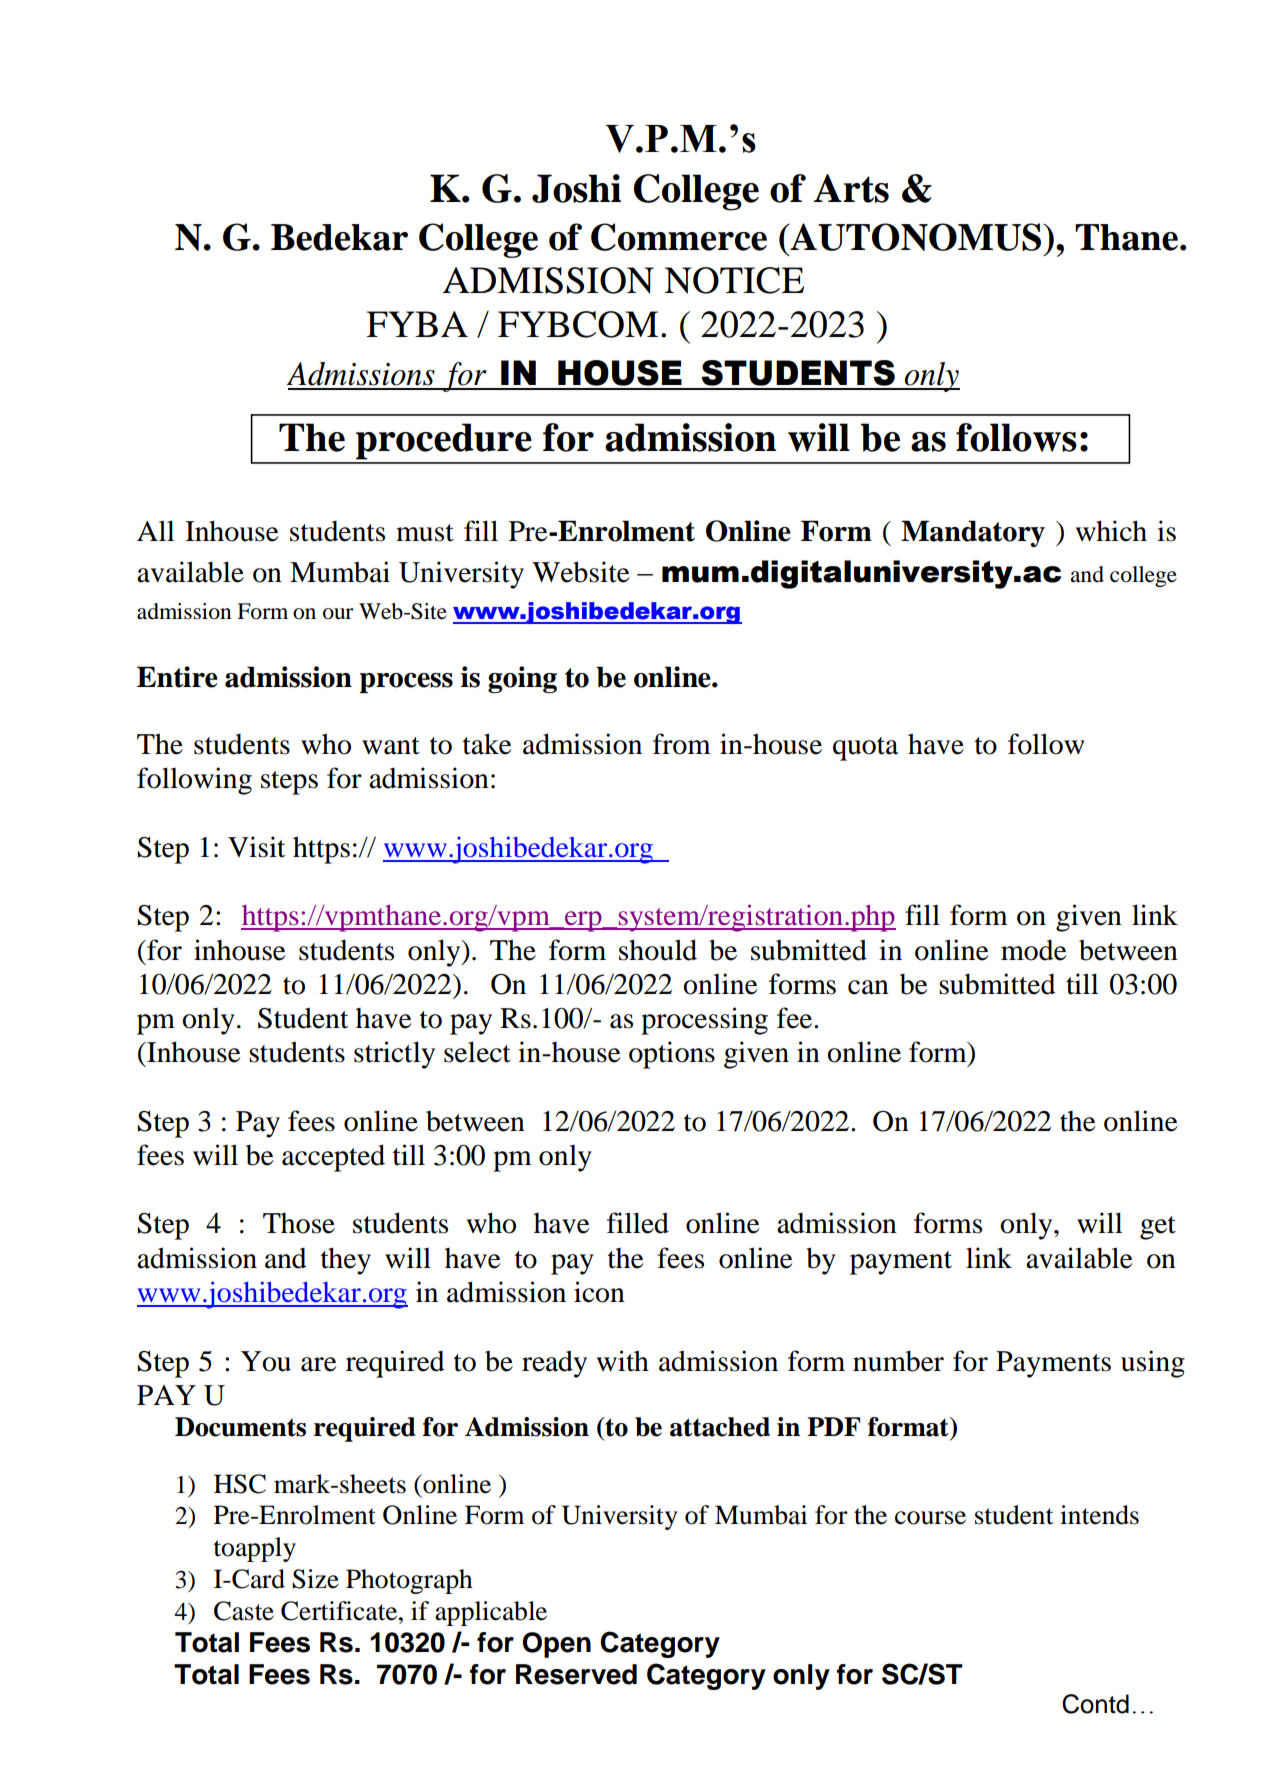  What do you see at coordinates (623, 1361) in the screenshot?
I see `with` at bounding box center [623, 1361].
